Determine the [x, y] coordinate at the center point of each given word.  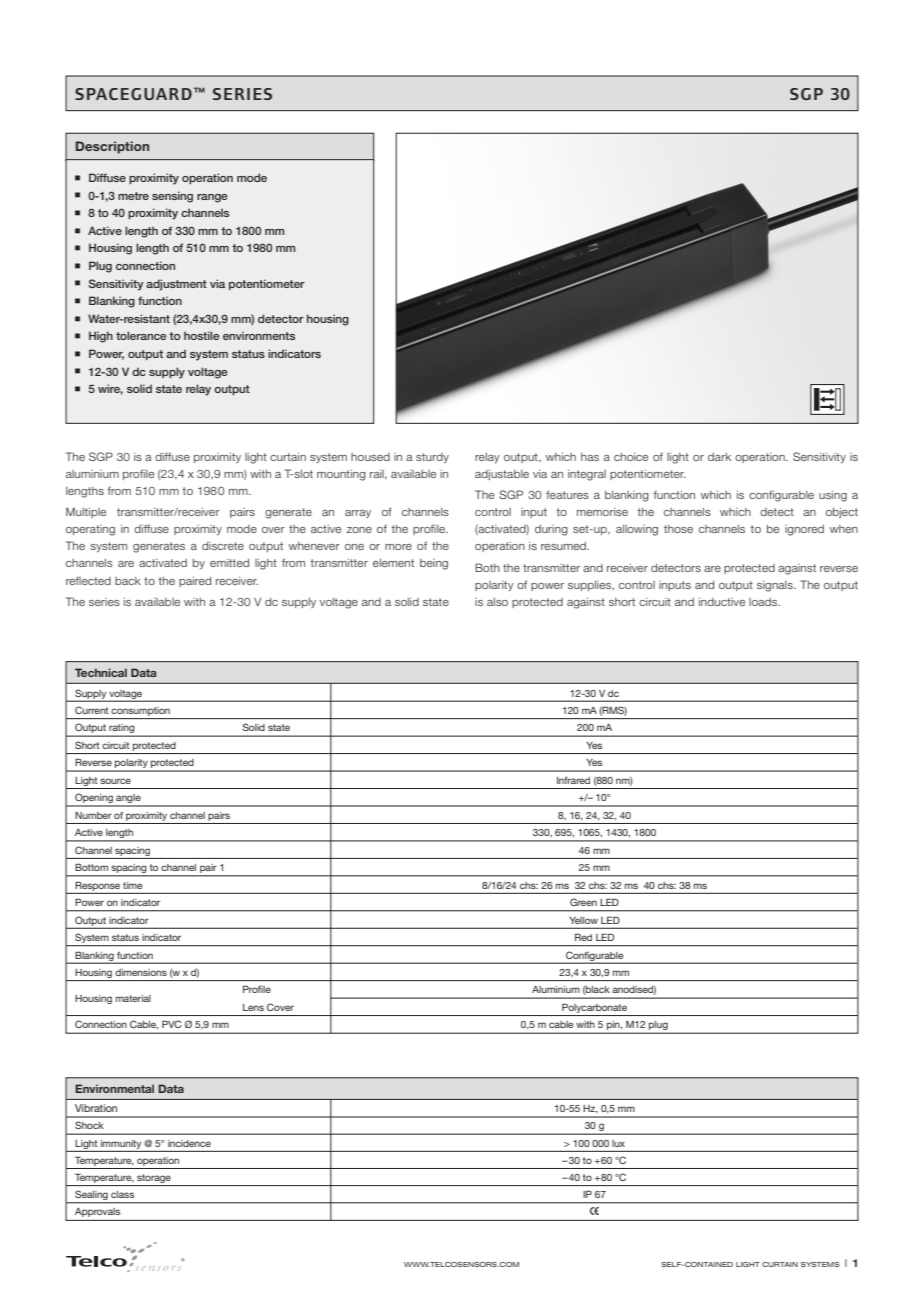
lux [618, 1143]
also [497, 602]
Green [583, 902]
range [212, 198]
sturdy [432, 458]
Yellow [583, 920]
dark [719, 457]
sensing [172, 197]
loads [764, 602]
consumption [140, 711]
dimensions [141, 972]
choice [631, 457]
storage [154, 1180]
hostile [202, 335]
